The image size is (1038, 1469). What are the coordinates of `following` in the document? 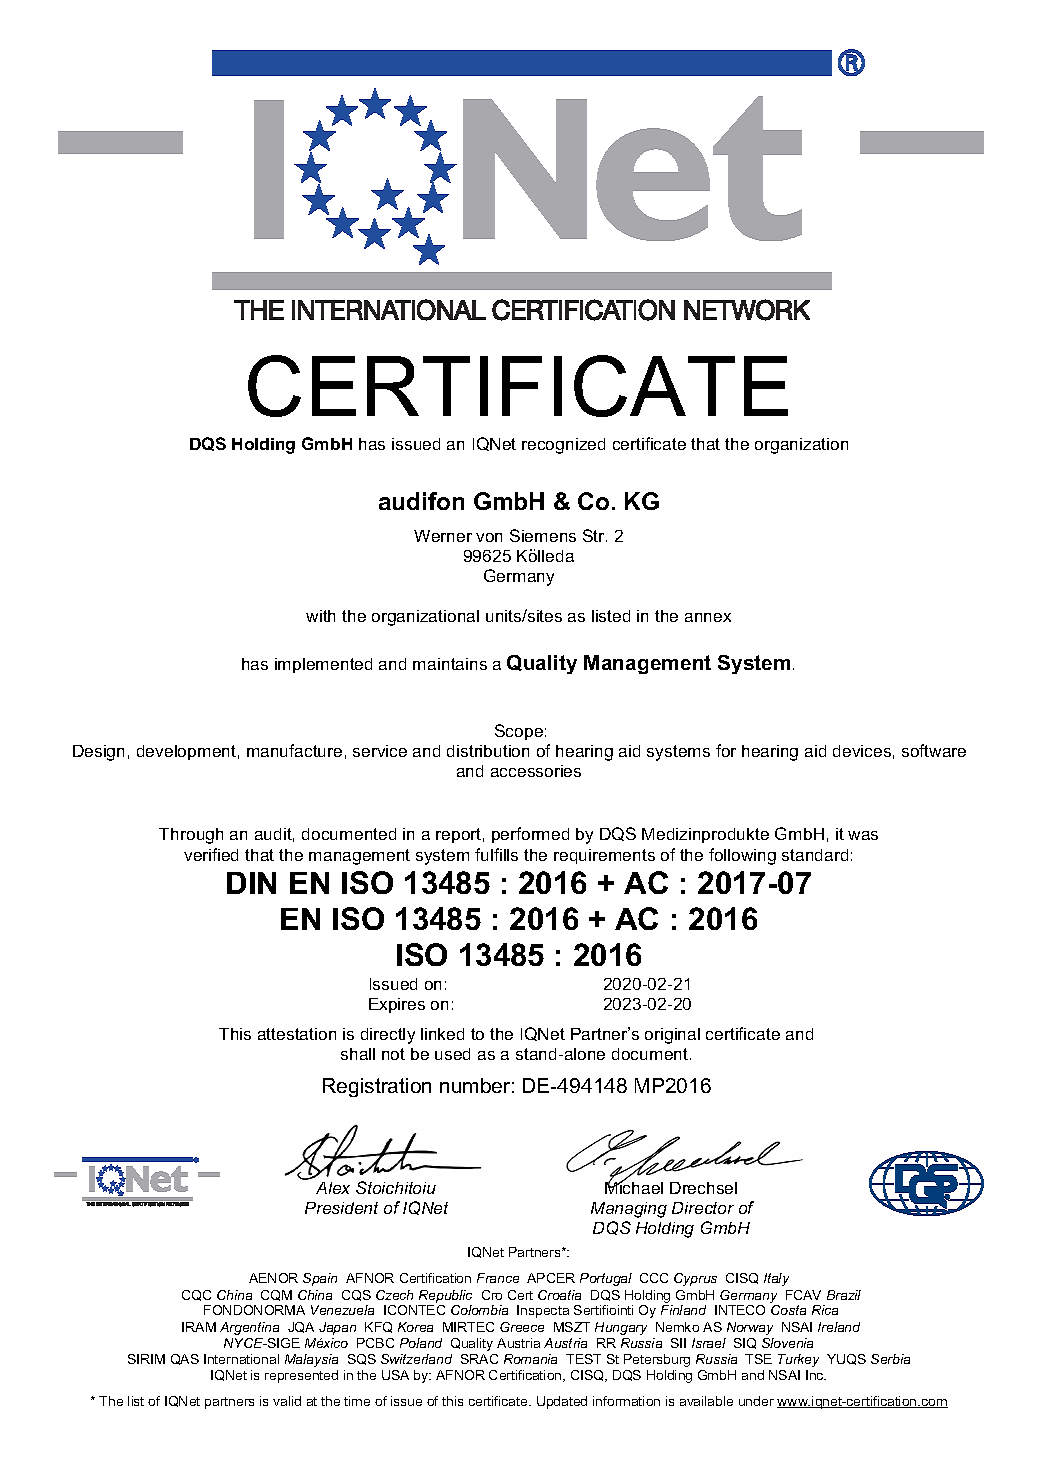 It's located at (742, 856).
